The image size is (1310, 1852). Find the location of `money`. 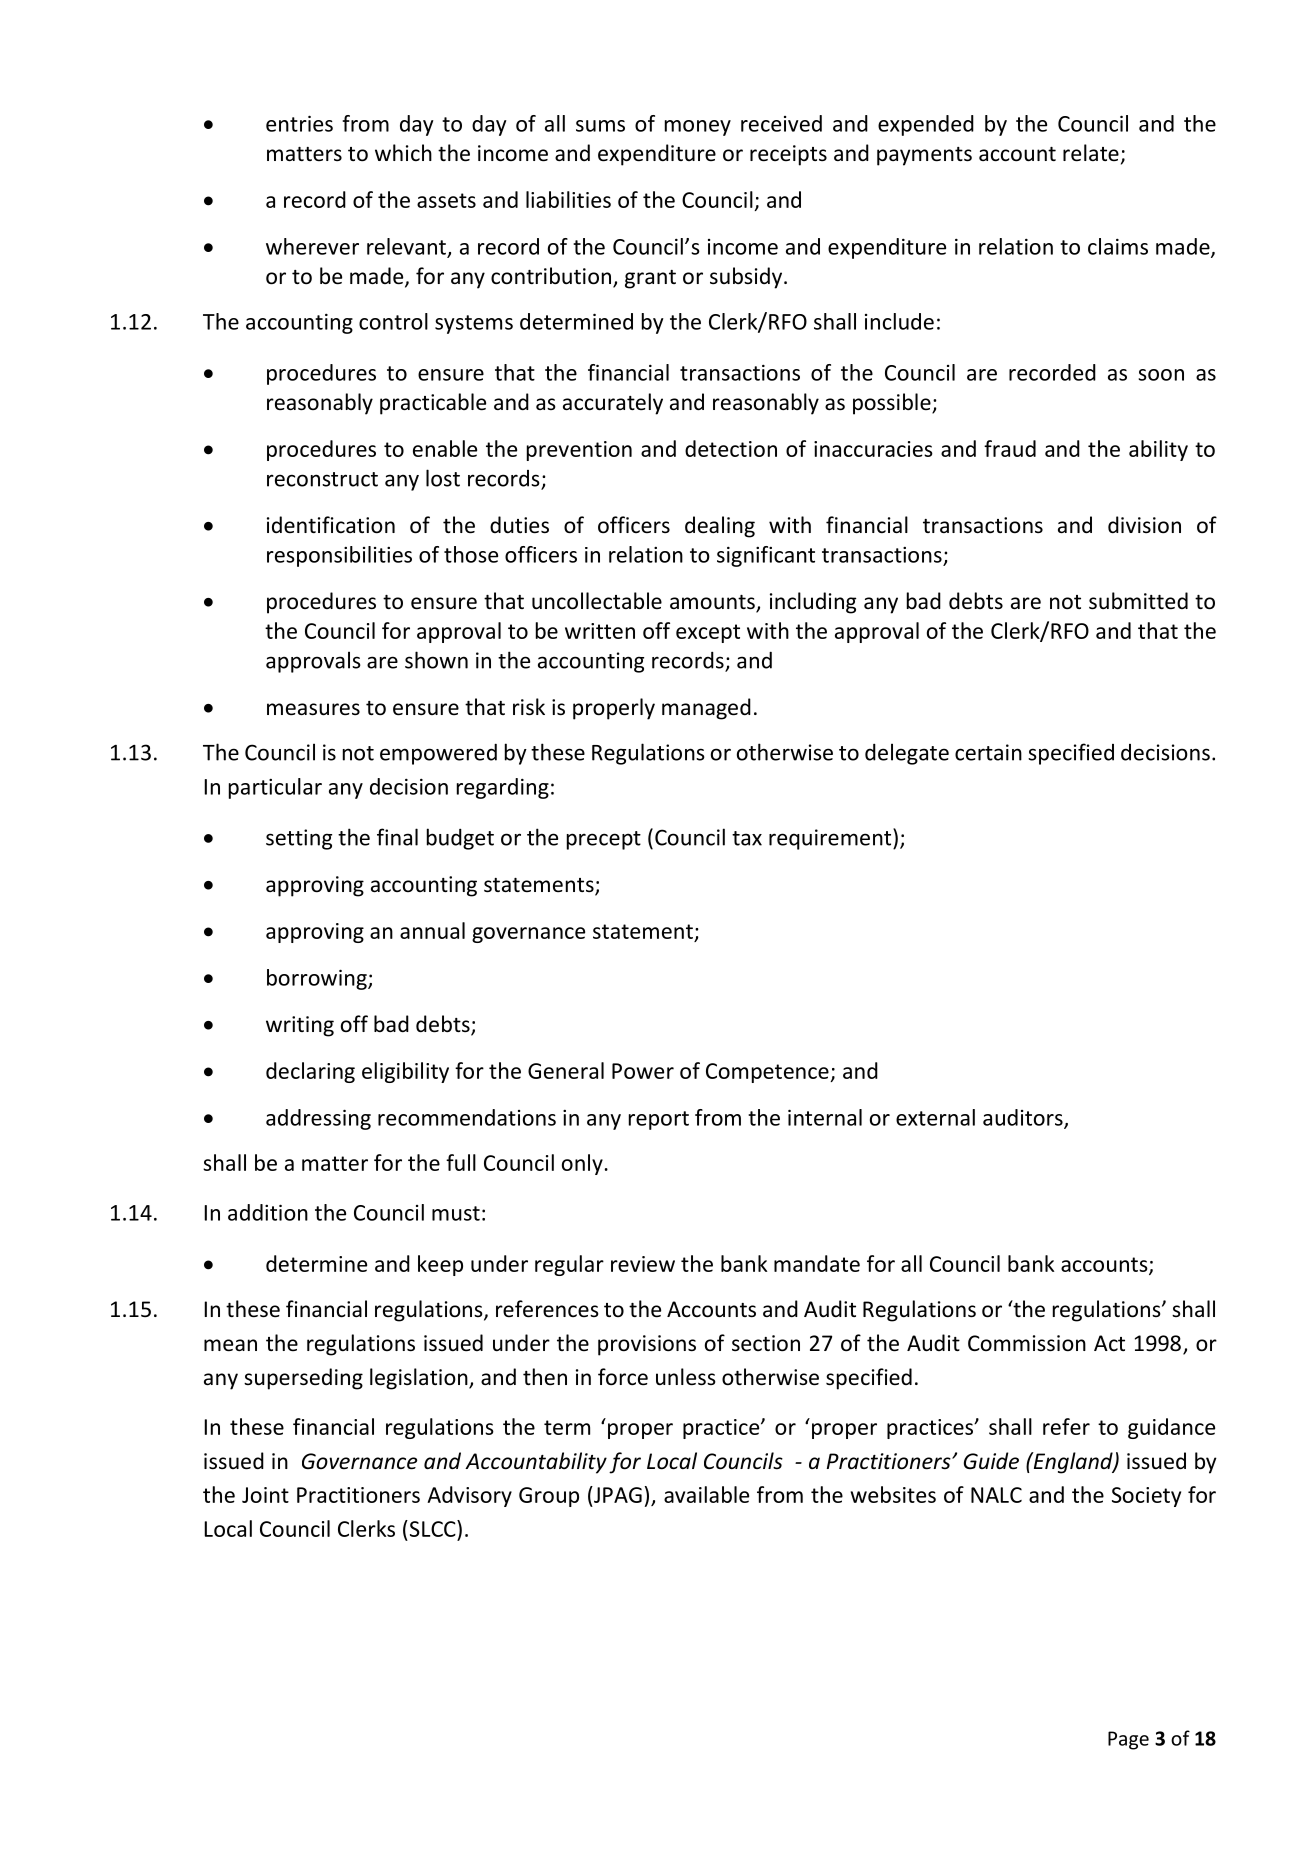

money is located at coordinates (698, 128).
